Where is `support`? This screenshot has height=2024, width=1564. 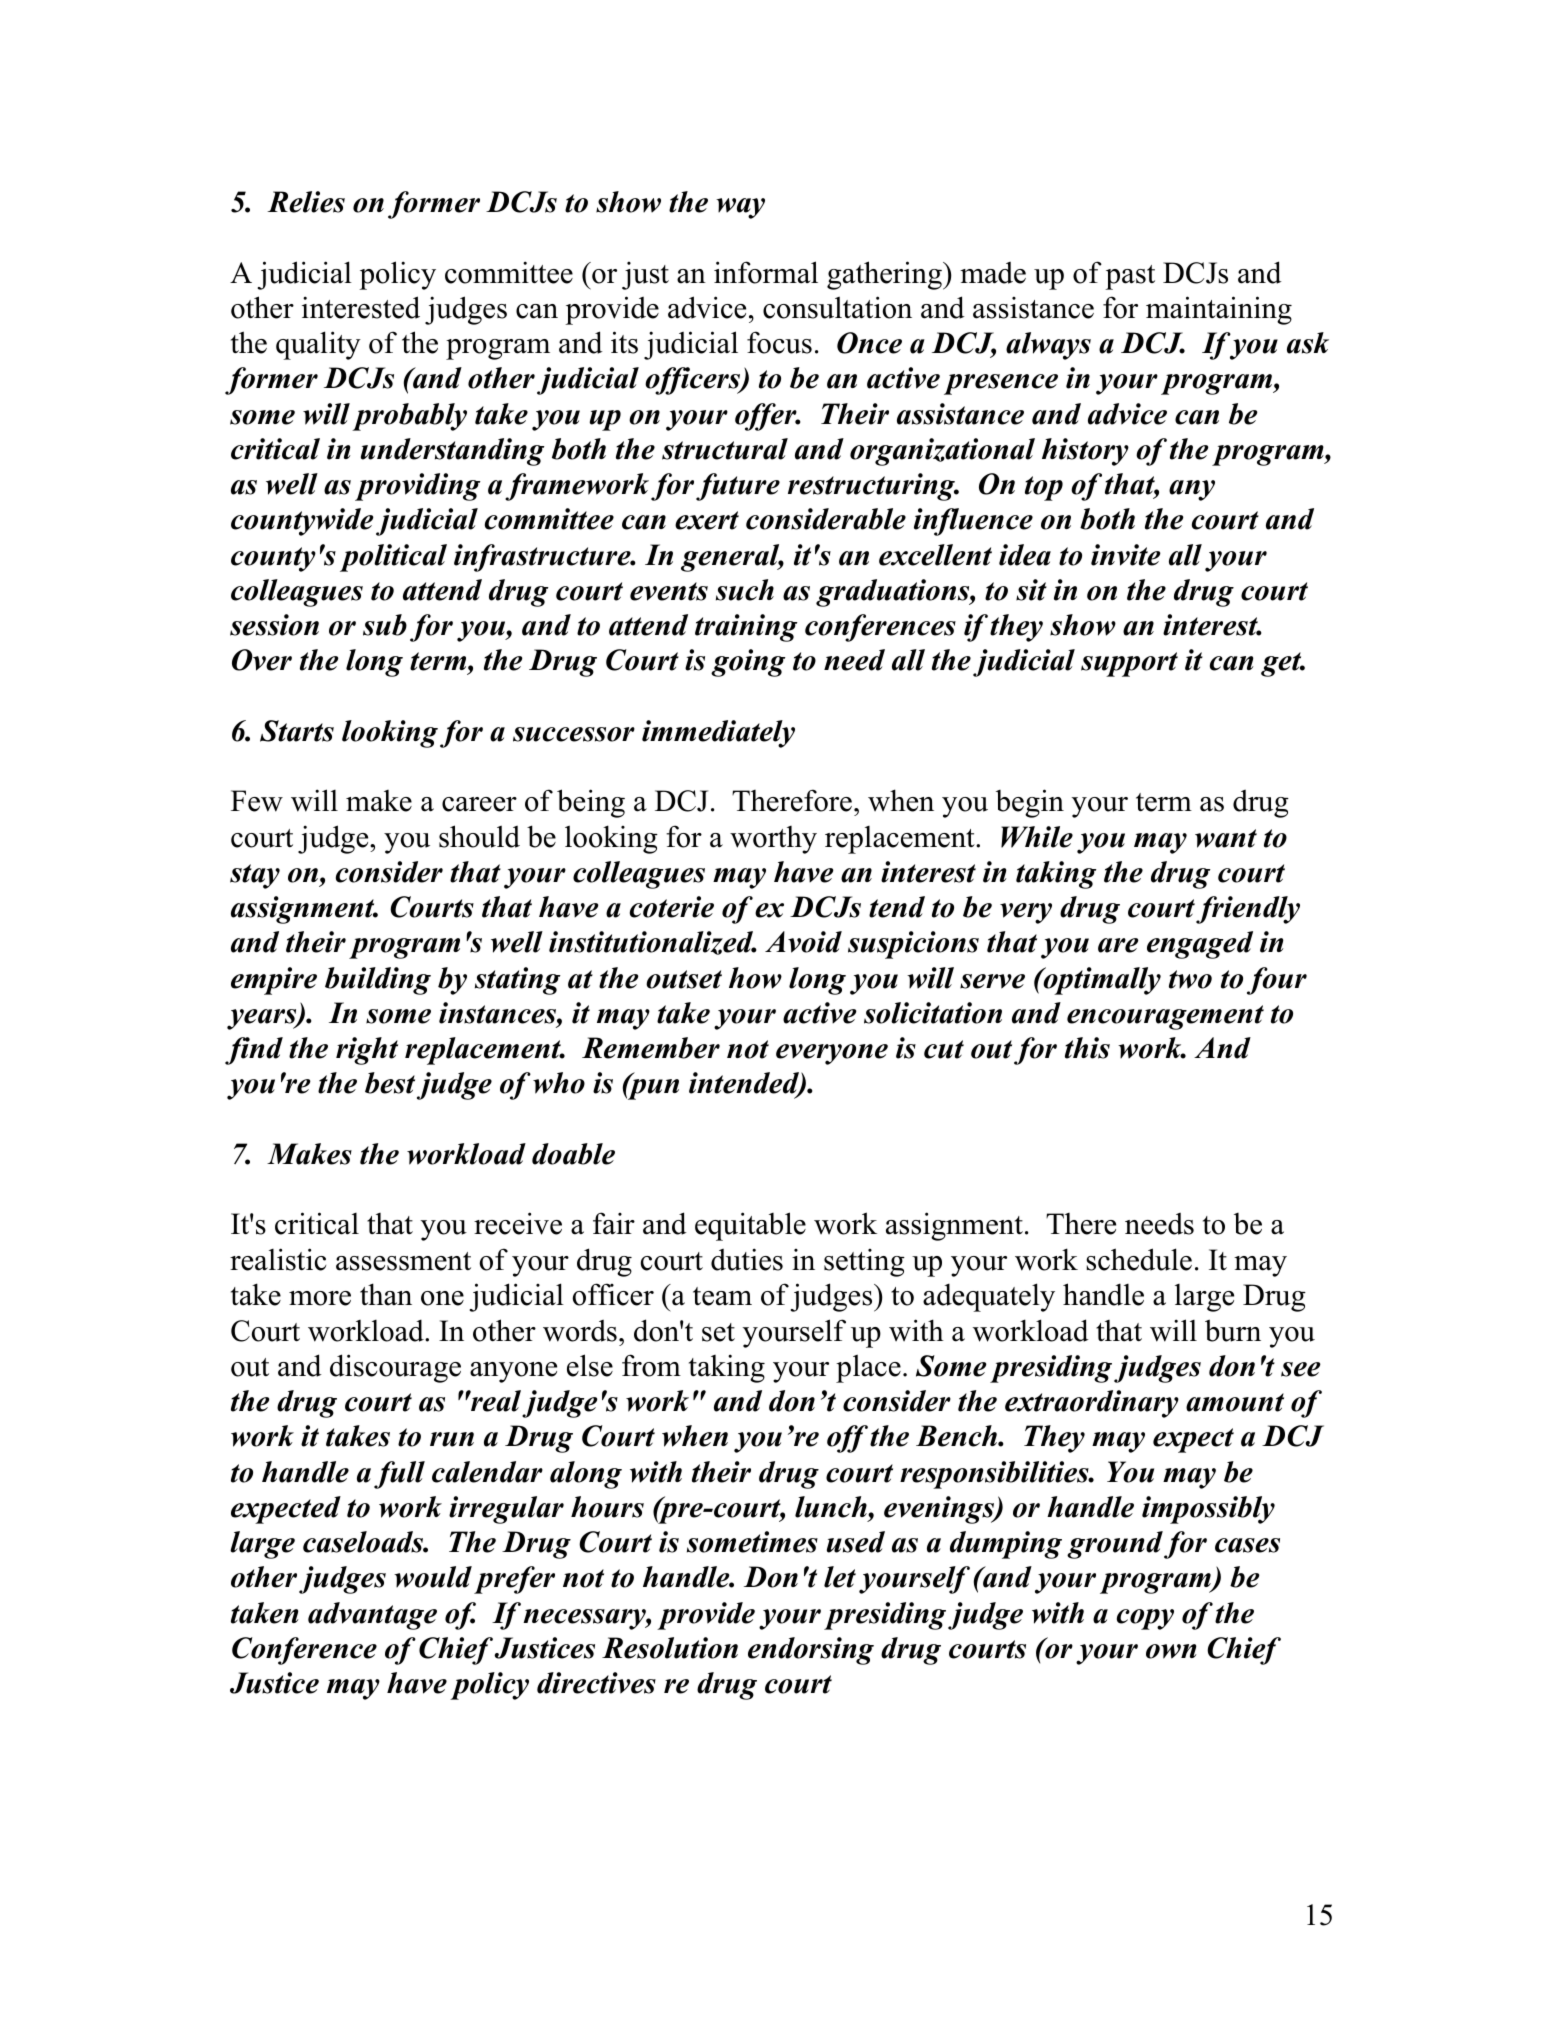 support is located at coordinates (1129, 664).
